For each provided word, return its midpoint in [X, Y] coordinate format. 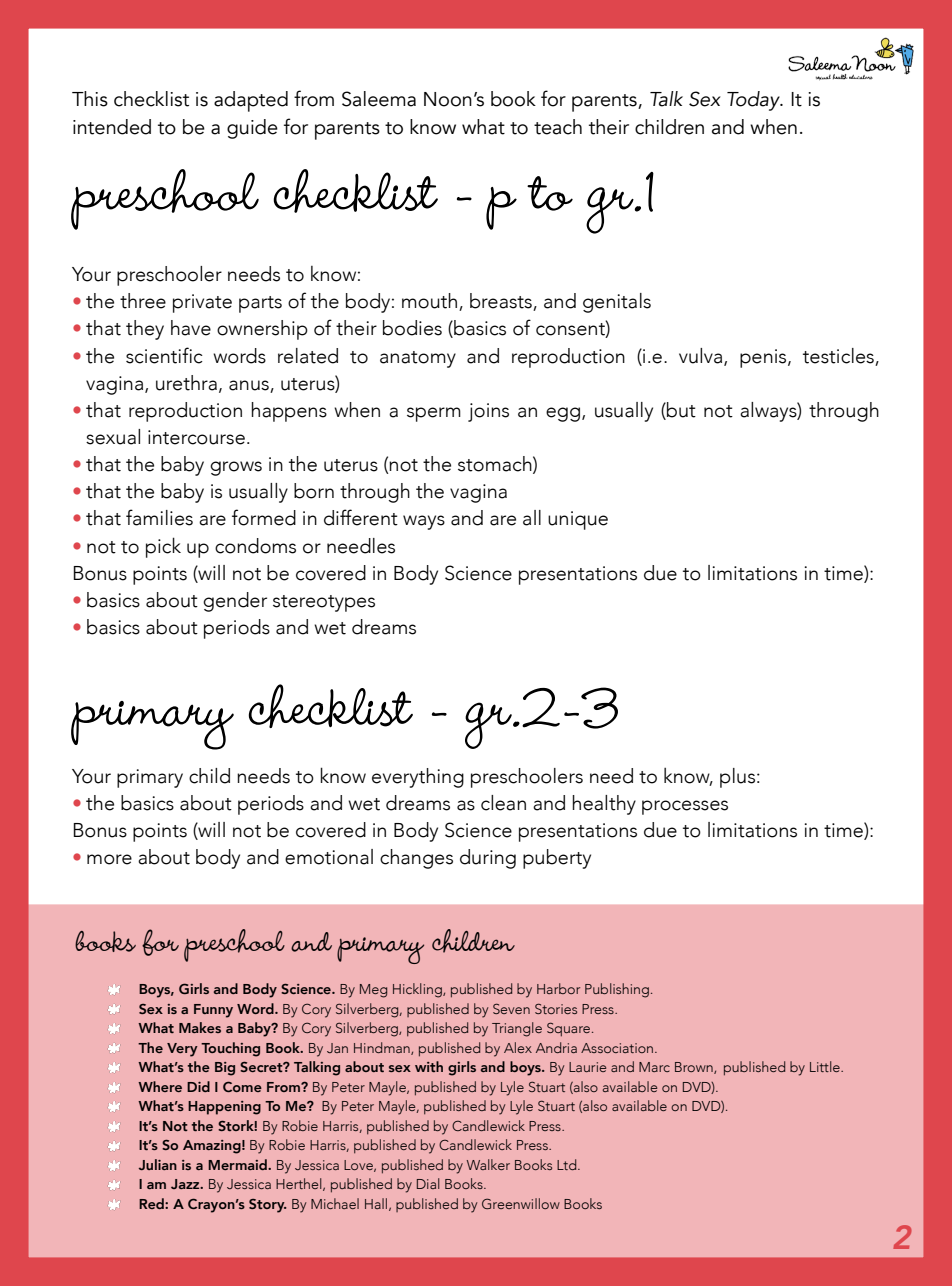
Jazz [186, 1184]
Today [754, 101]
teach [558, 127]
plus [737, 778]
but [680, 411]
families [159, 517]
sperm [434, 414]
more [109, 859]
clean [503, 803]
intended [112, 127]
